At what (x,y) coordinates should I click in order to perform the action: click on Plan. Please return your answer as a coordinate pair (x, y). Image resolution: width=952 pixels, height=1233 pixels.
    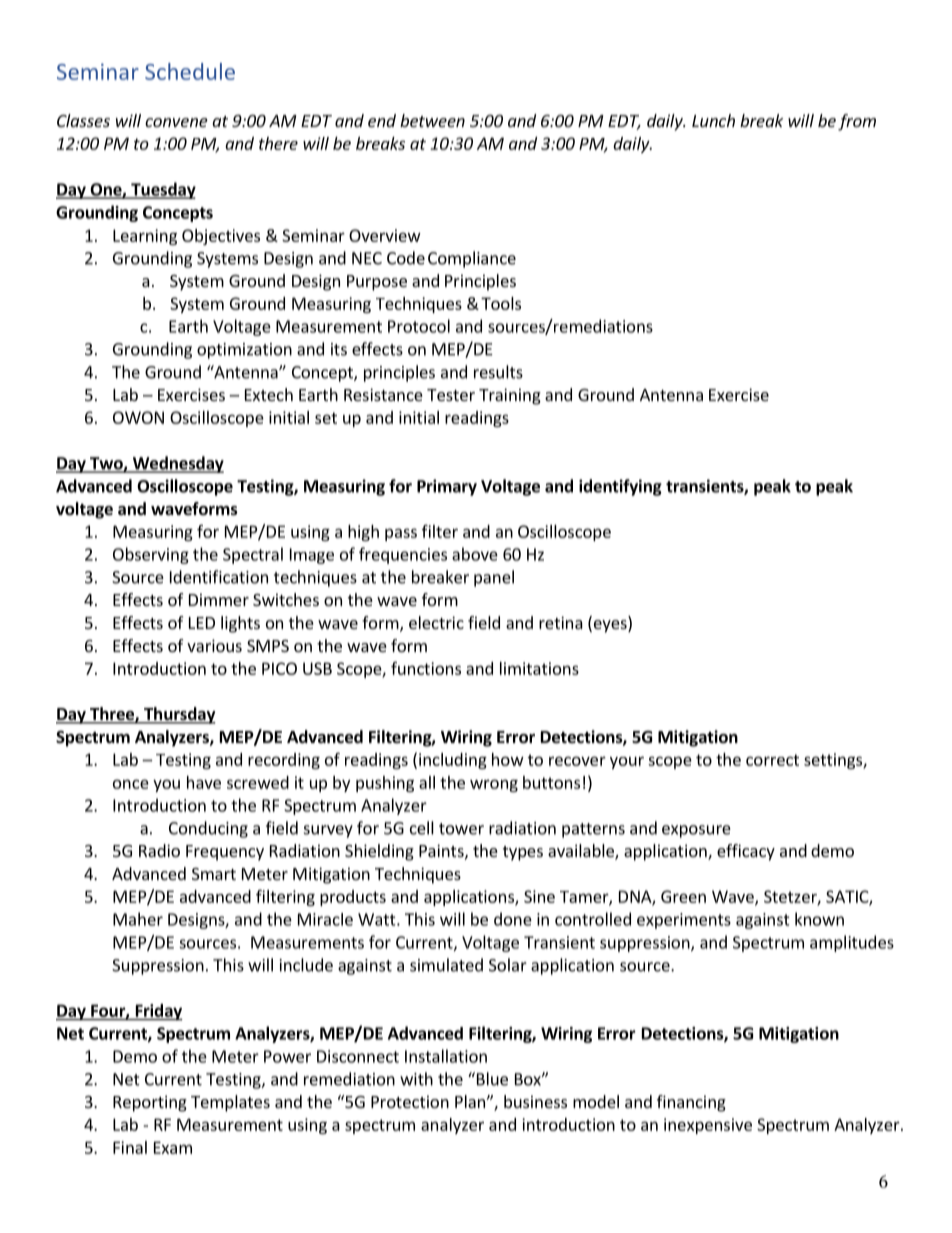
    Looking at the image, I should click on (470, 1101).
